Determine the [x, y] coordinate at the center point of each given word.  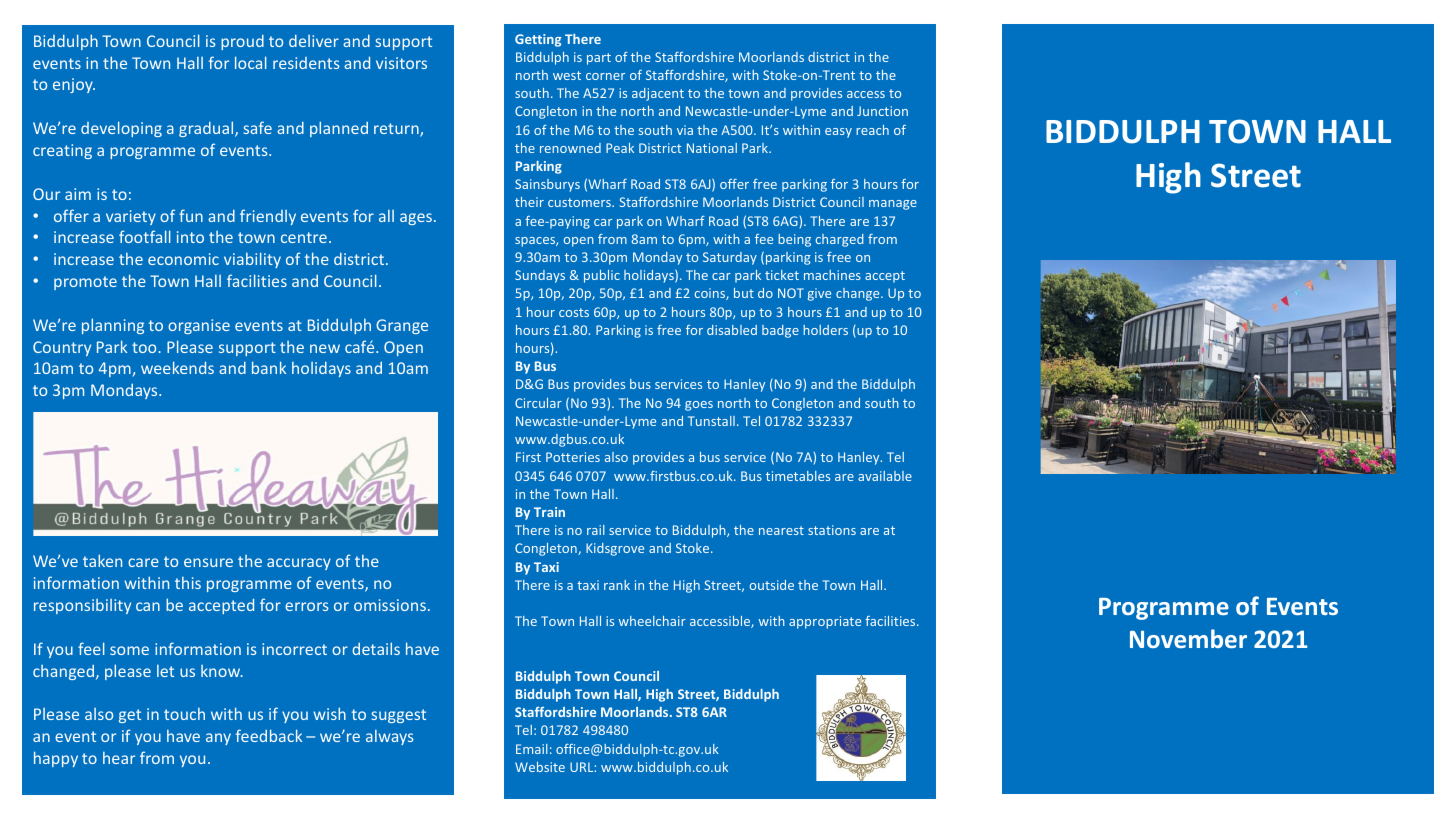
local [251, 62]
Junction [882, 111]
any [218, 739]
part [599, 59]
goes [699, 406]
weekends [177, 367]
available [885, 476]
